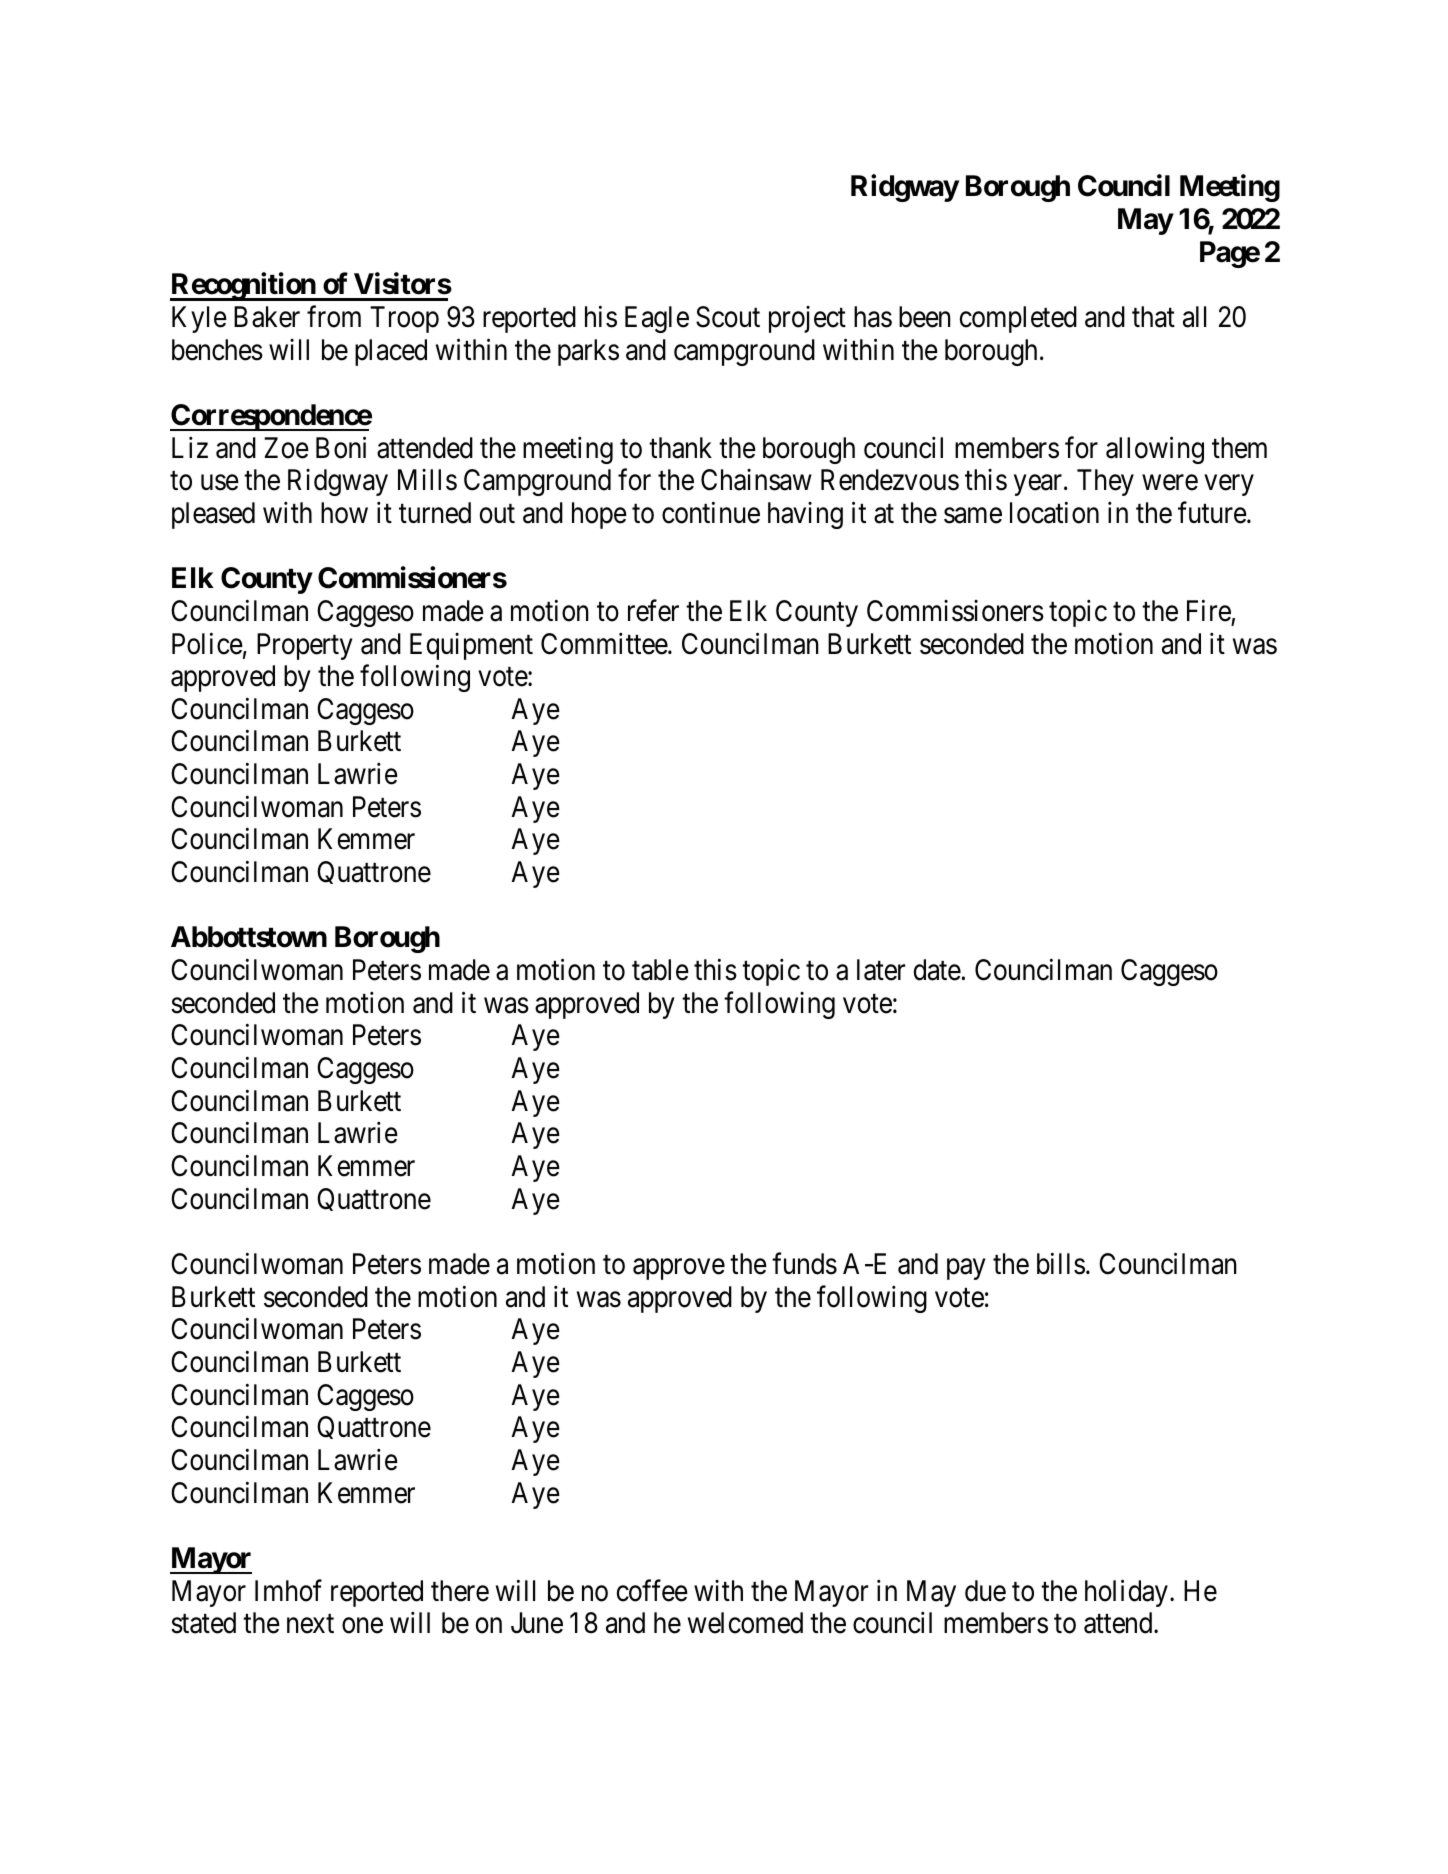 The width and height of the document is (1448, 1874). Describe the element at coordinates (334, 317) in the document. I see `from` at that location.
